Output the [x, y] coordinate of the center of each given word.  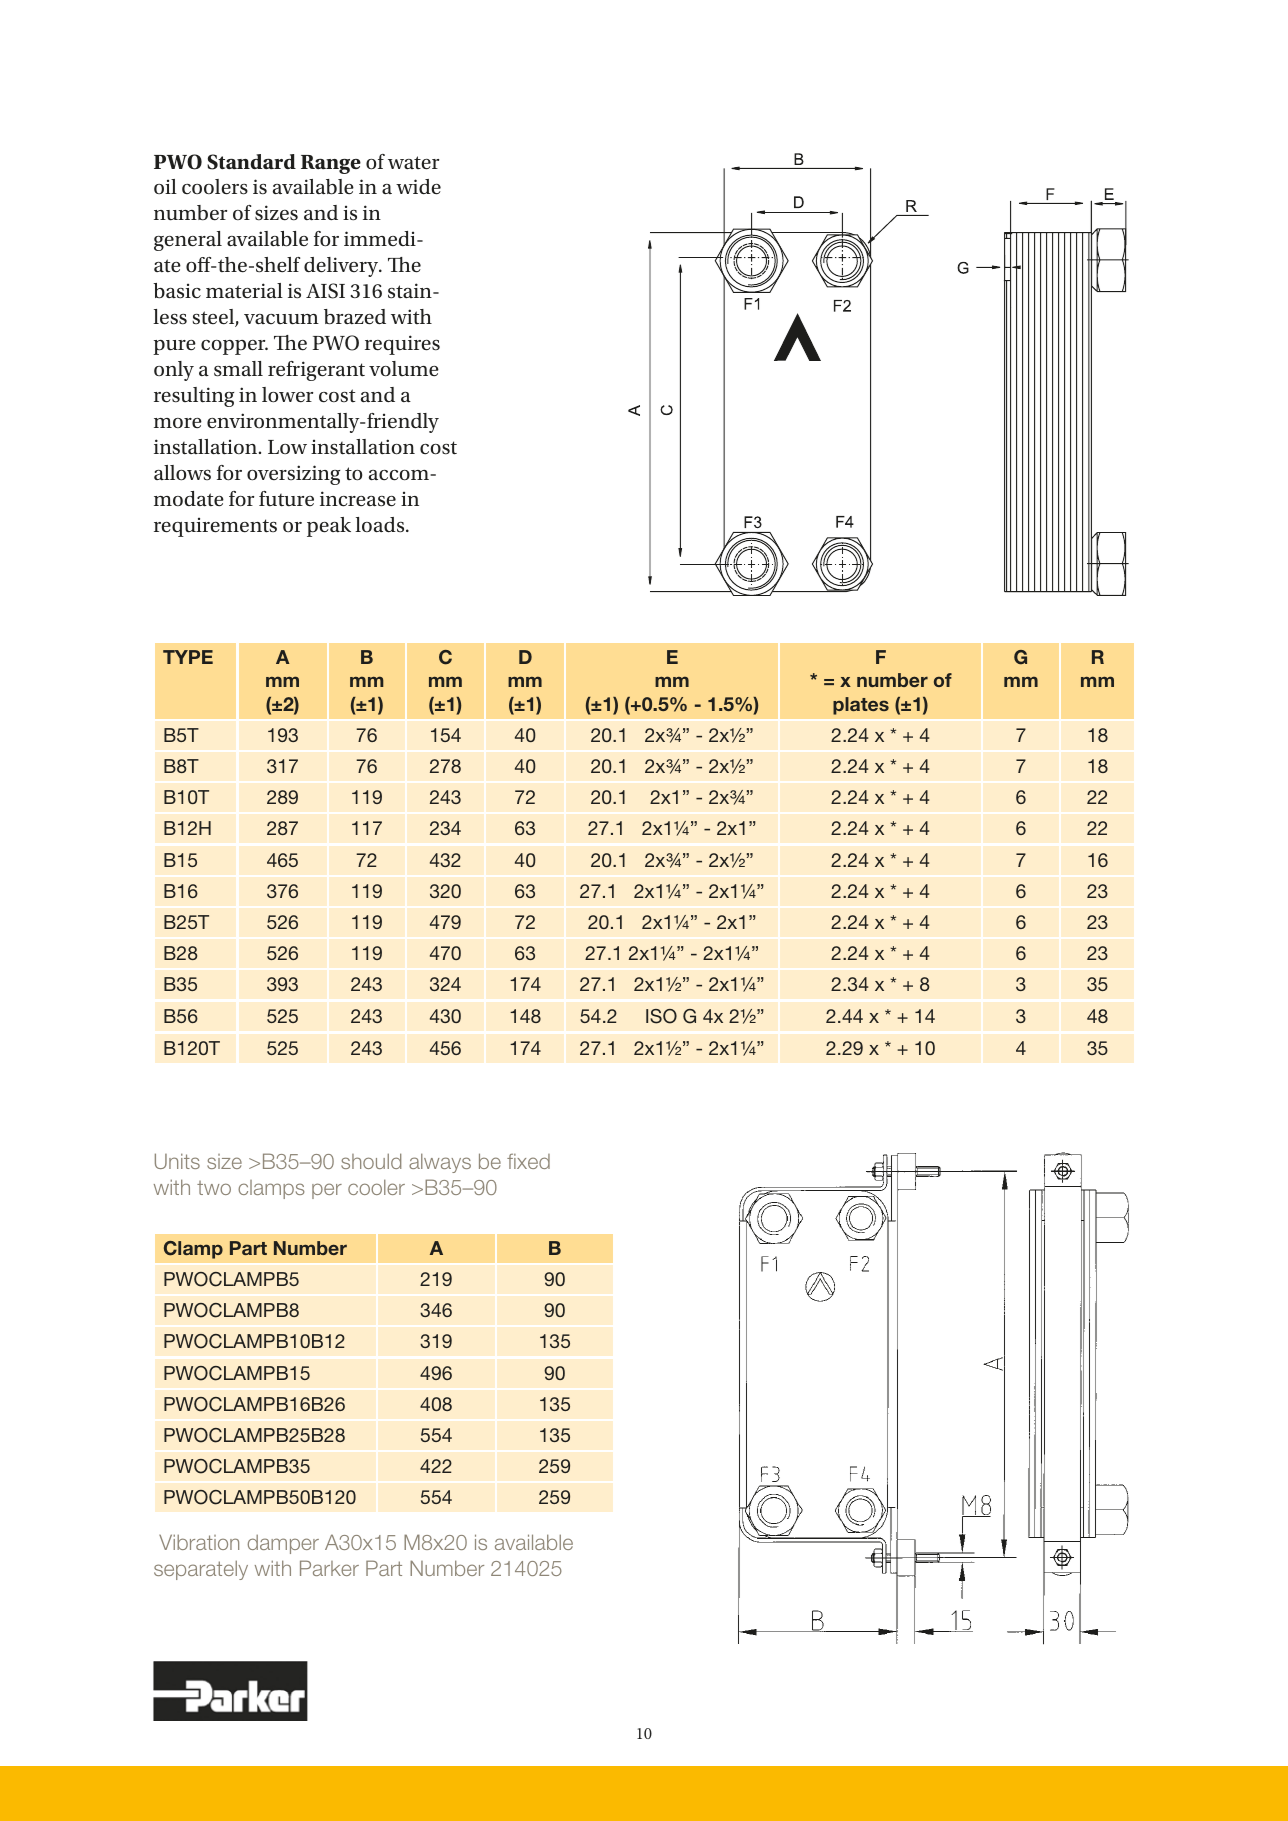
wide [418, 187]
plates [861, 706]
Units [177, 1161]
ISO [661, 1016]
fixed [528, 1161]
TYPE [188, 657]
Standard [251, 162]
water [413, 163]
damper [283, 1544]
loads [381, 525]
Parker [329, 1568]
